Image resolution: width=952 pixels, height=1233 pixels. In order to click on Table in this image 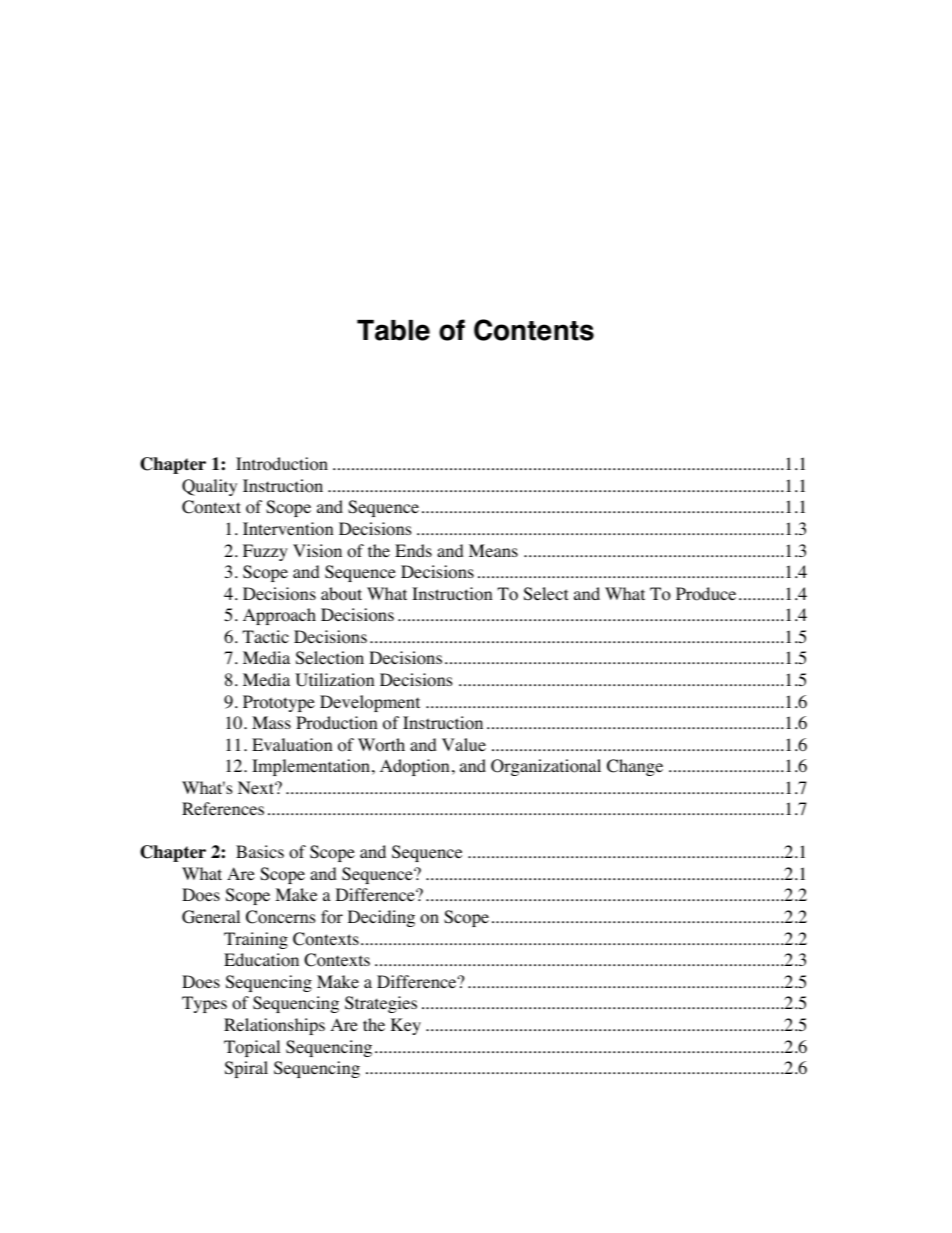, I will do `click(393, 330)`.
